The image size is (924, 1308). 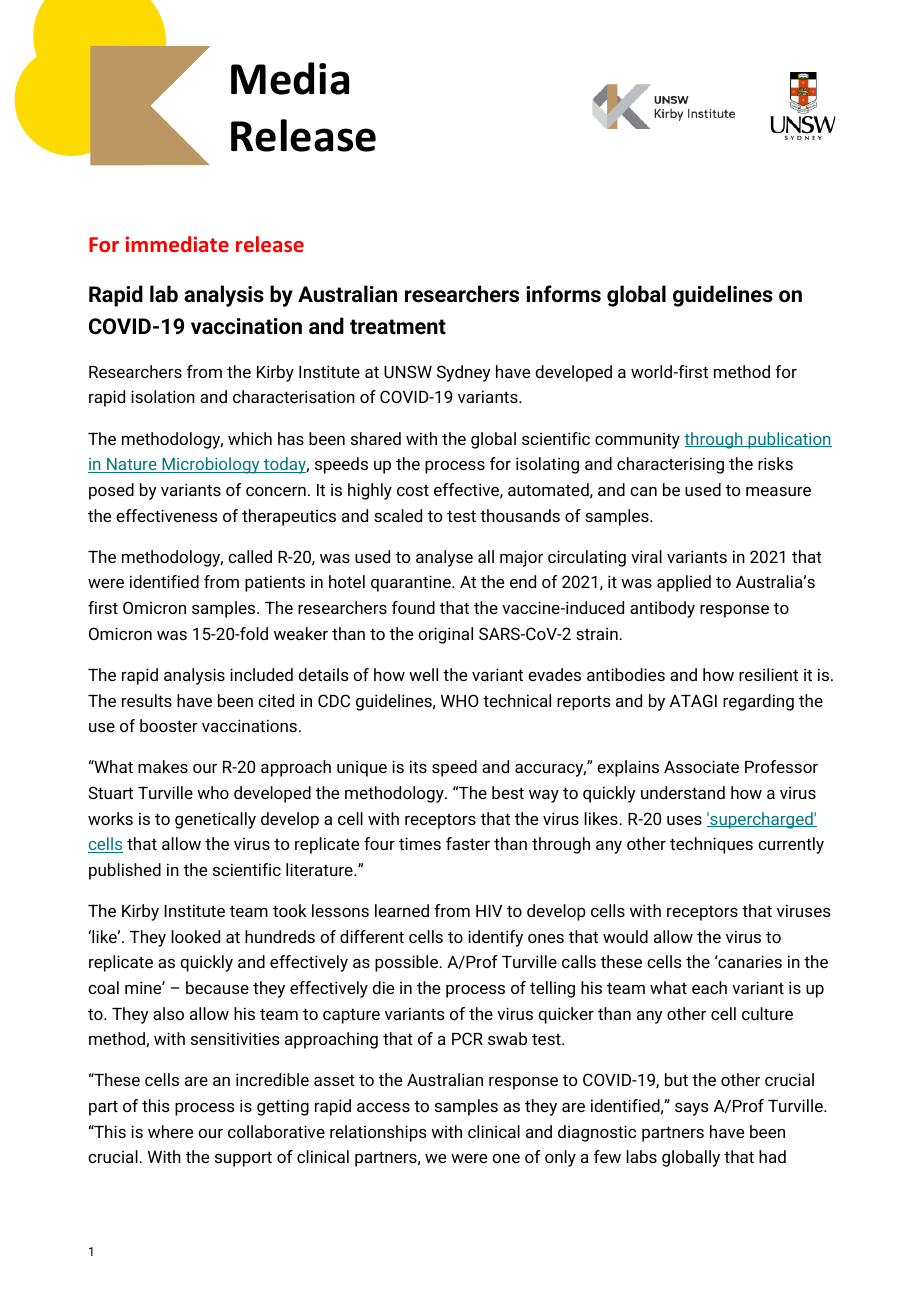 I want to click on where, so click(x=170, y=1131).
